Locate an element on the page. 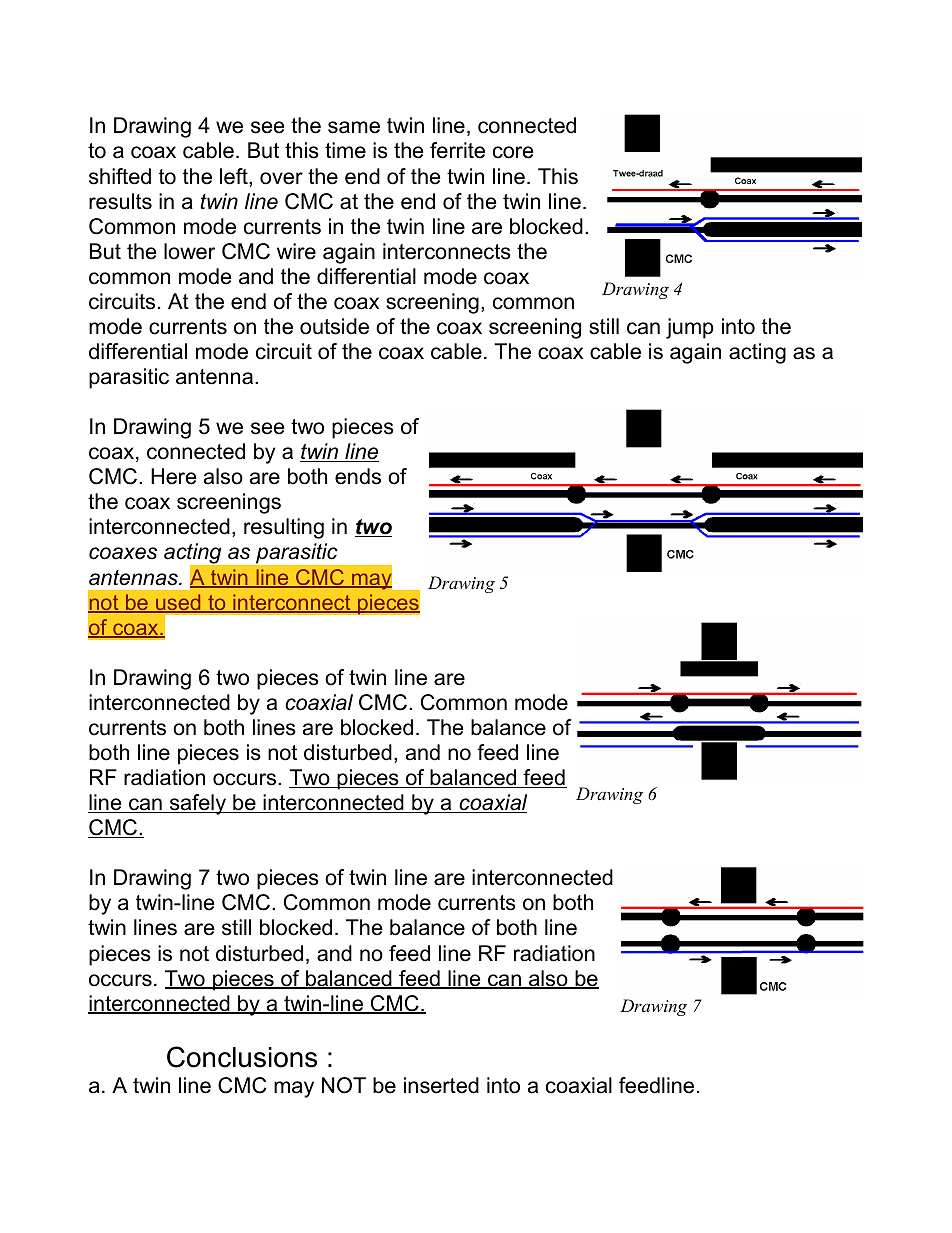  ends is located at coordinates (358, 476).
